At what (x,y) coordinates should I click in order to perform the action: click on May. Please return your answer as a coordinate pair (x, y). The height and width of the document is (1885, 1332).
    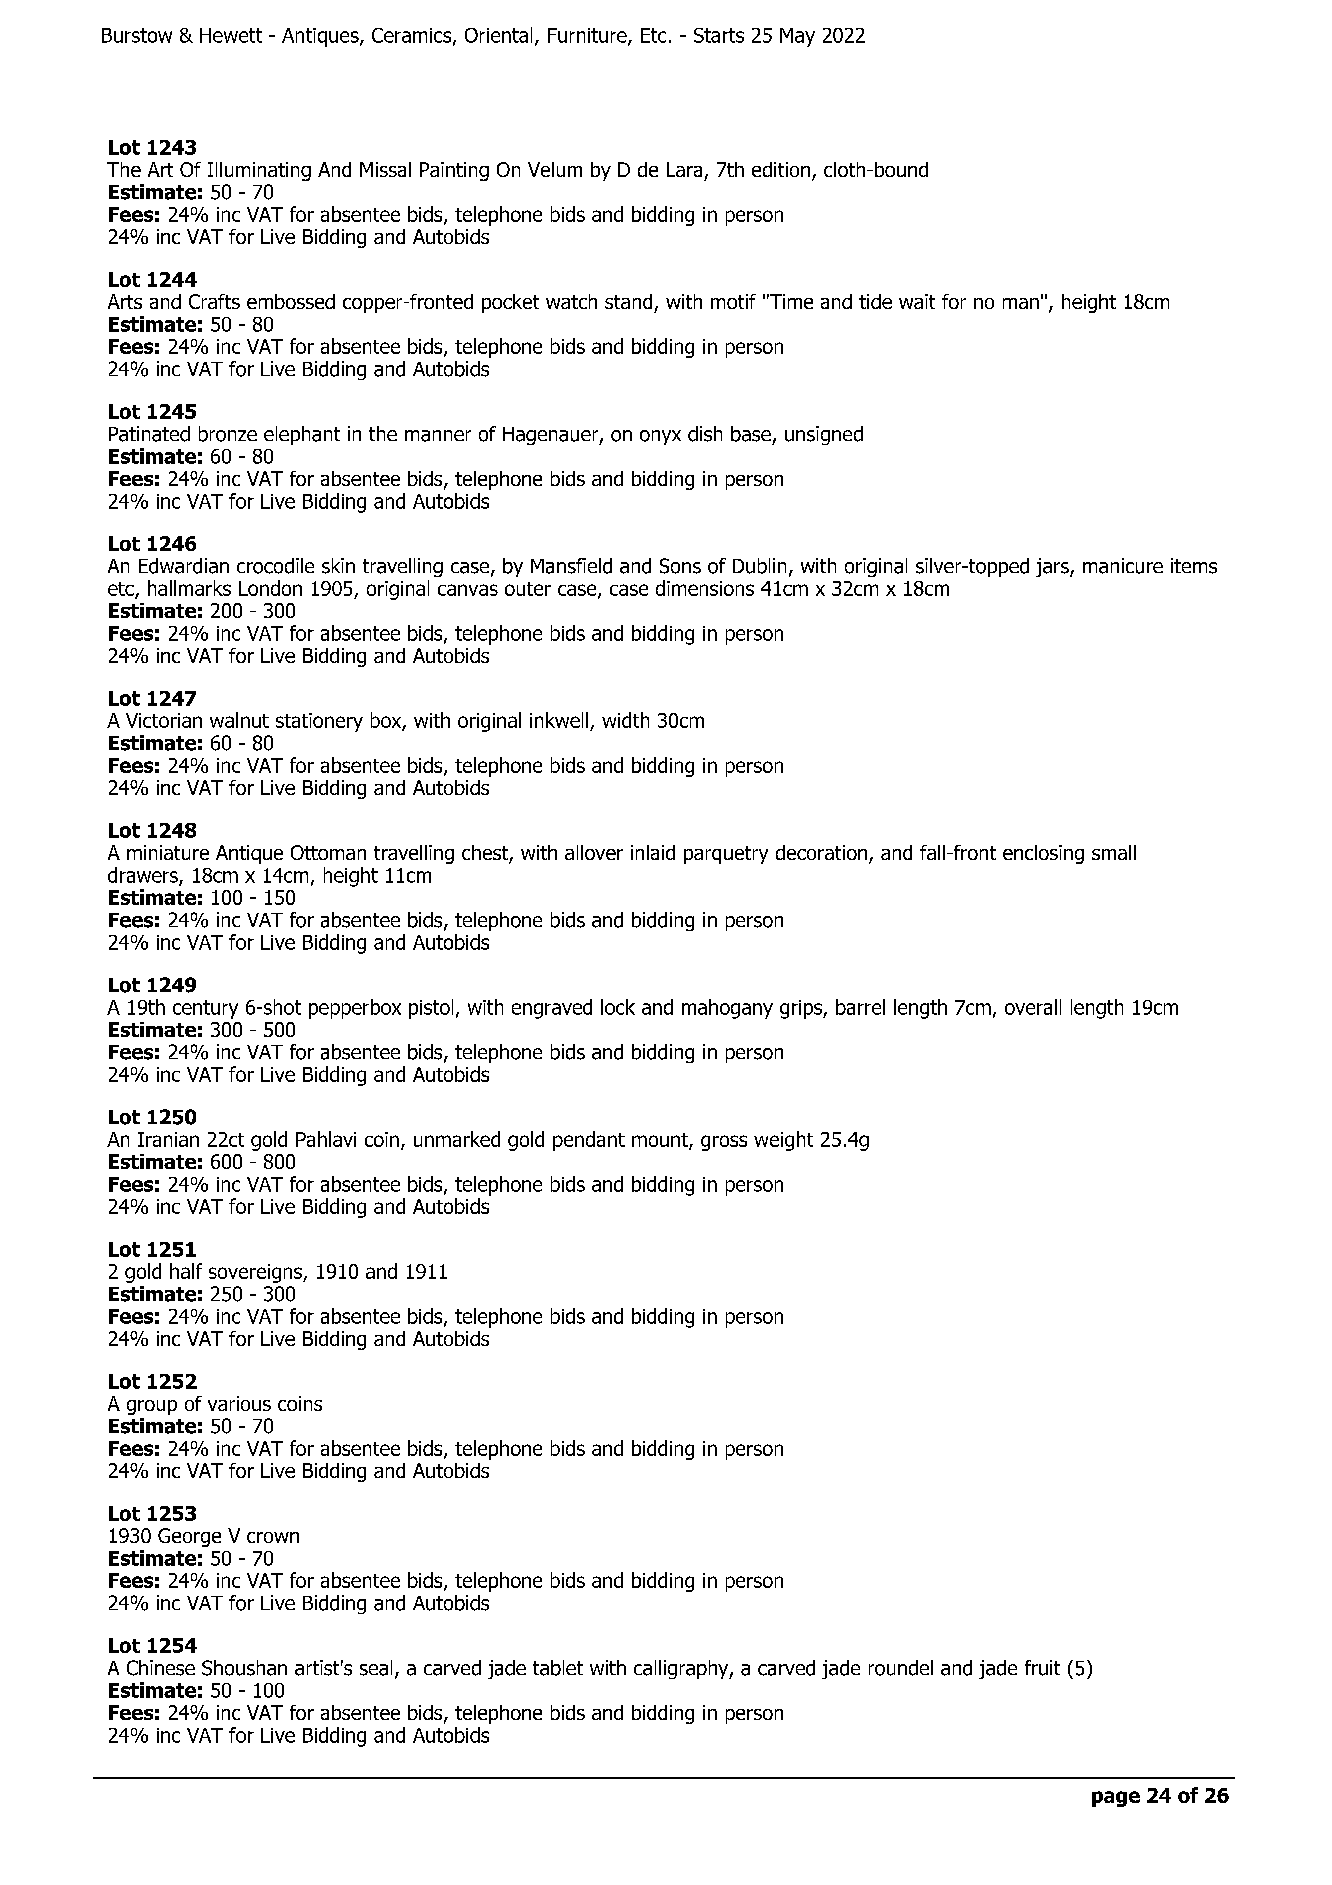
    Looking at the image, I should click on (797, 37).
